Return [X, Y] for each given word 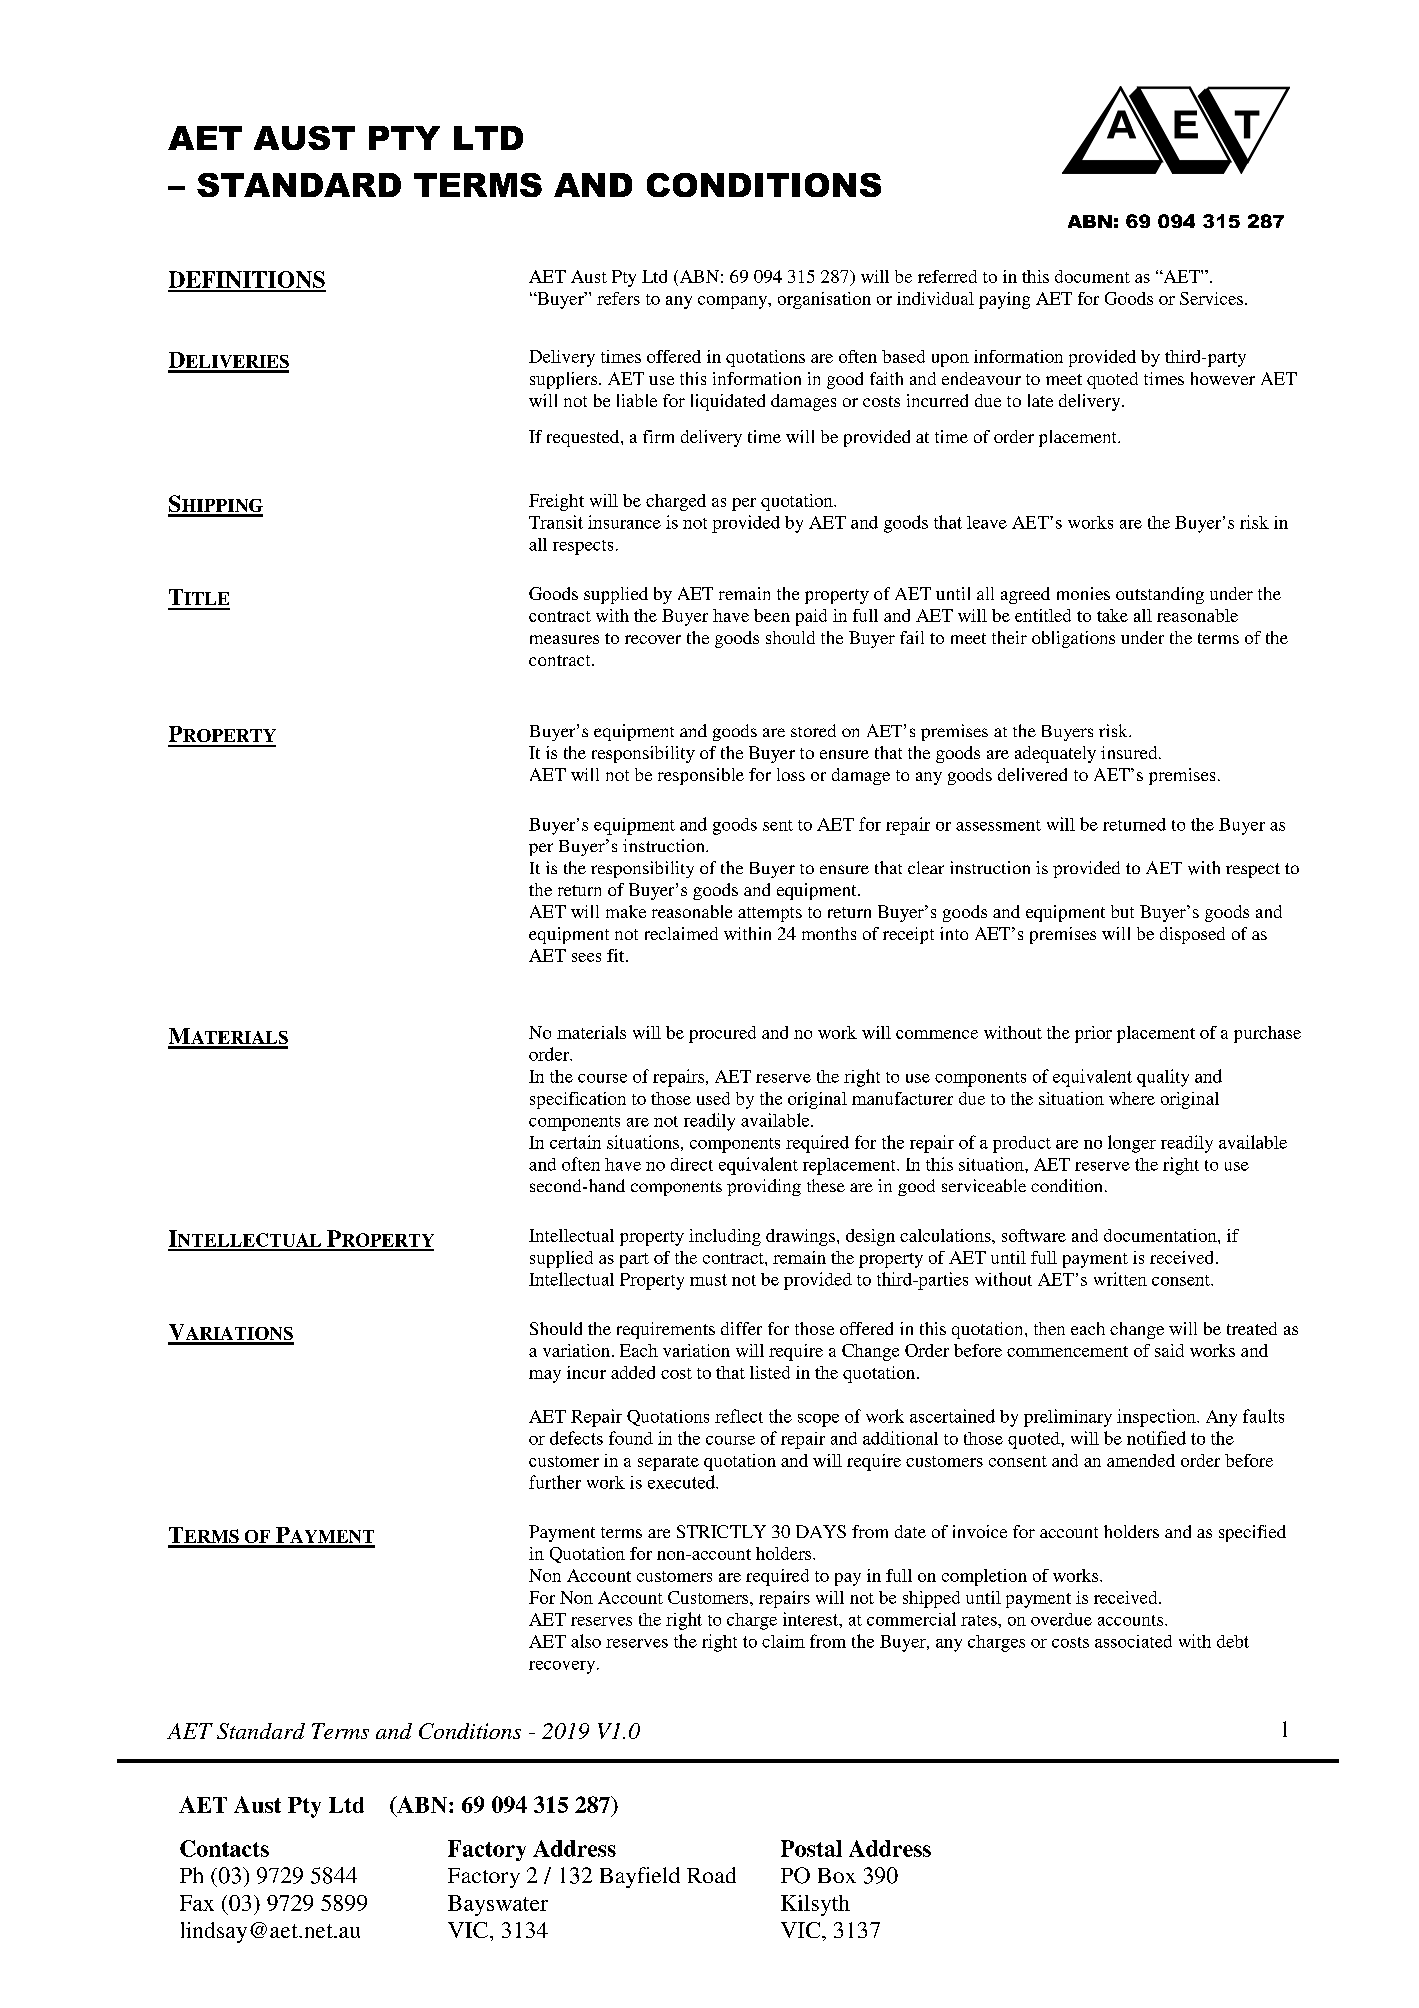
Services [1211, 298]
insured [1130, 752]
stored [813, 730]
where [1132, 1098]
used [713, 1098]
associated [1133, 1641]
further [555, 1482]
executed [682, 1482]
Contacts [224, 1848]
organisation [824, 300]
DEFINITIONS [247, 281]
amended [1141, 1460]
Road [711, 1875]
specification [578, 1100]
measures [564, 639]
